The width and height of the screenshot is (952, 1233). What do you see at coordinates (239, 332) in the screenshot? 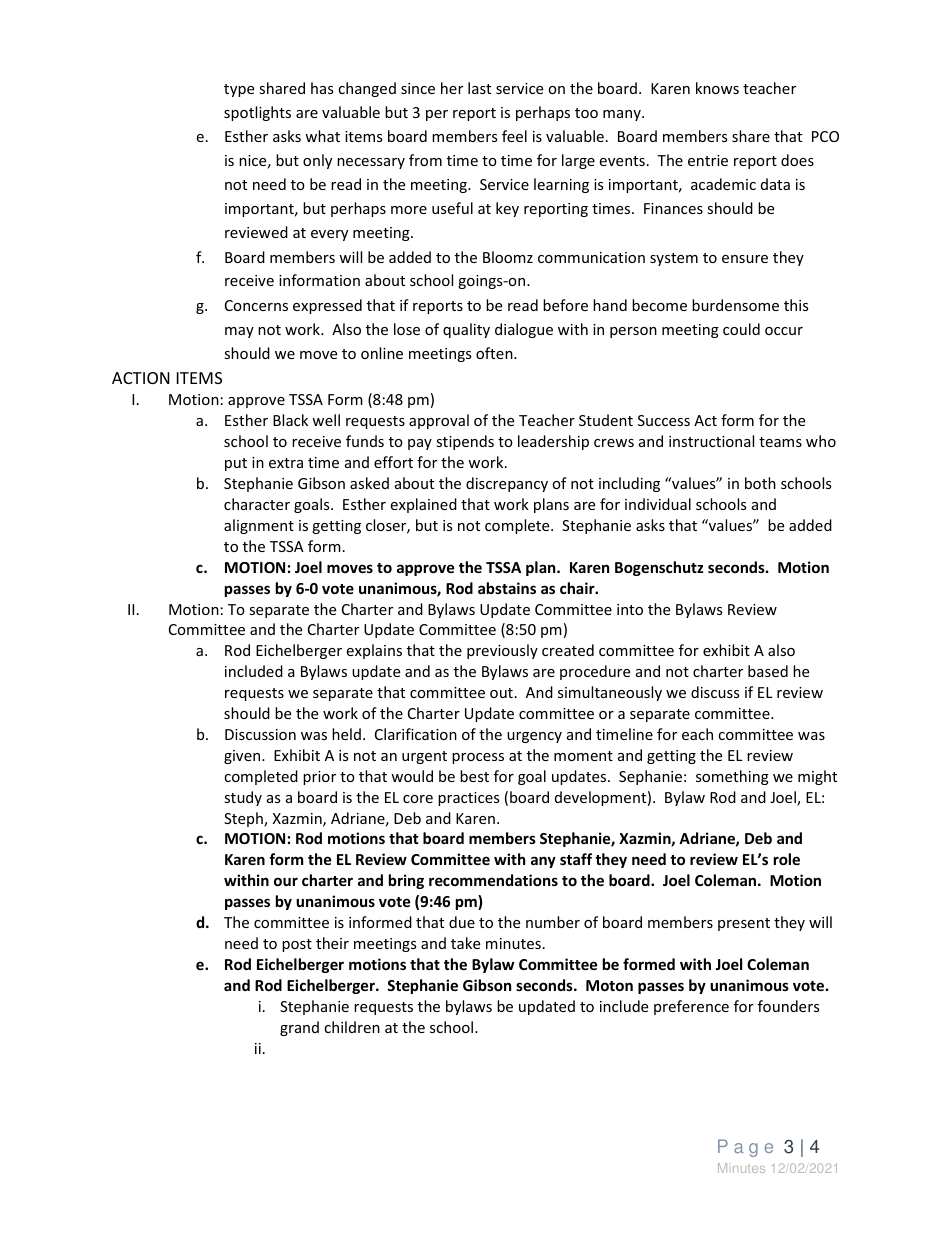
I see `may` at bounding box center [239, 332].
